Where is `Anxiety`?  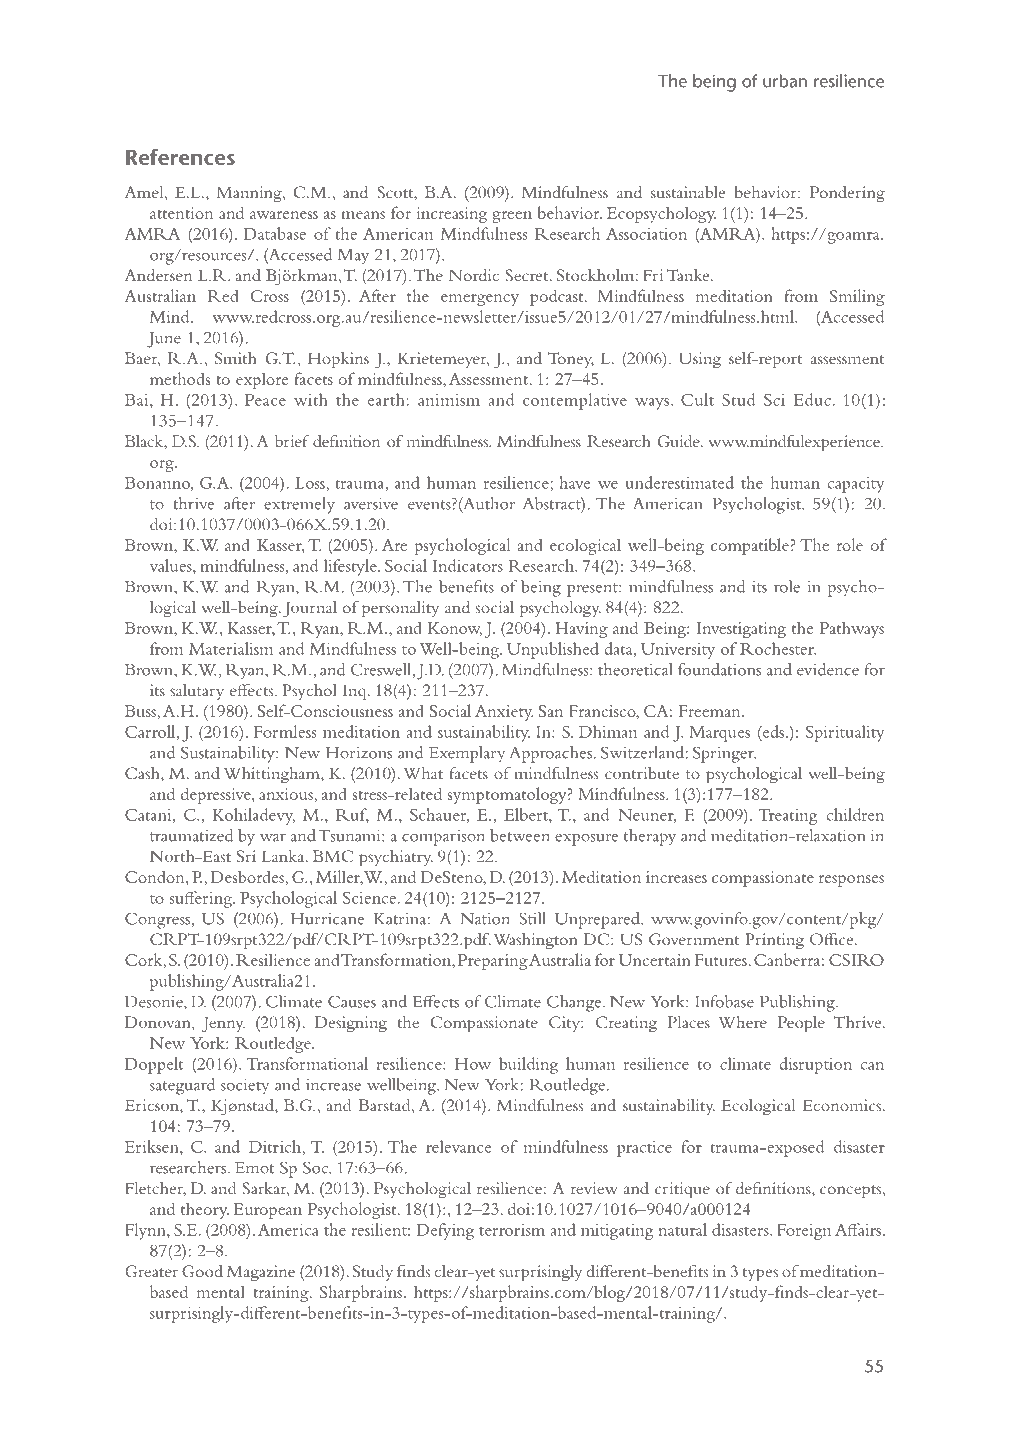 Anxiety is located at coordinates (504, 713).
